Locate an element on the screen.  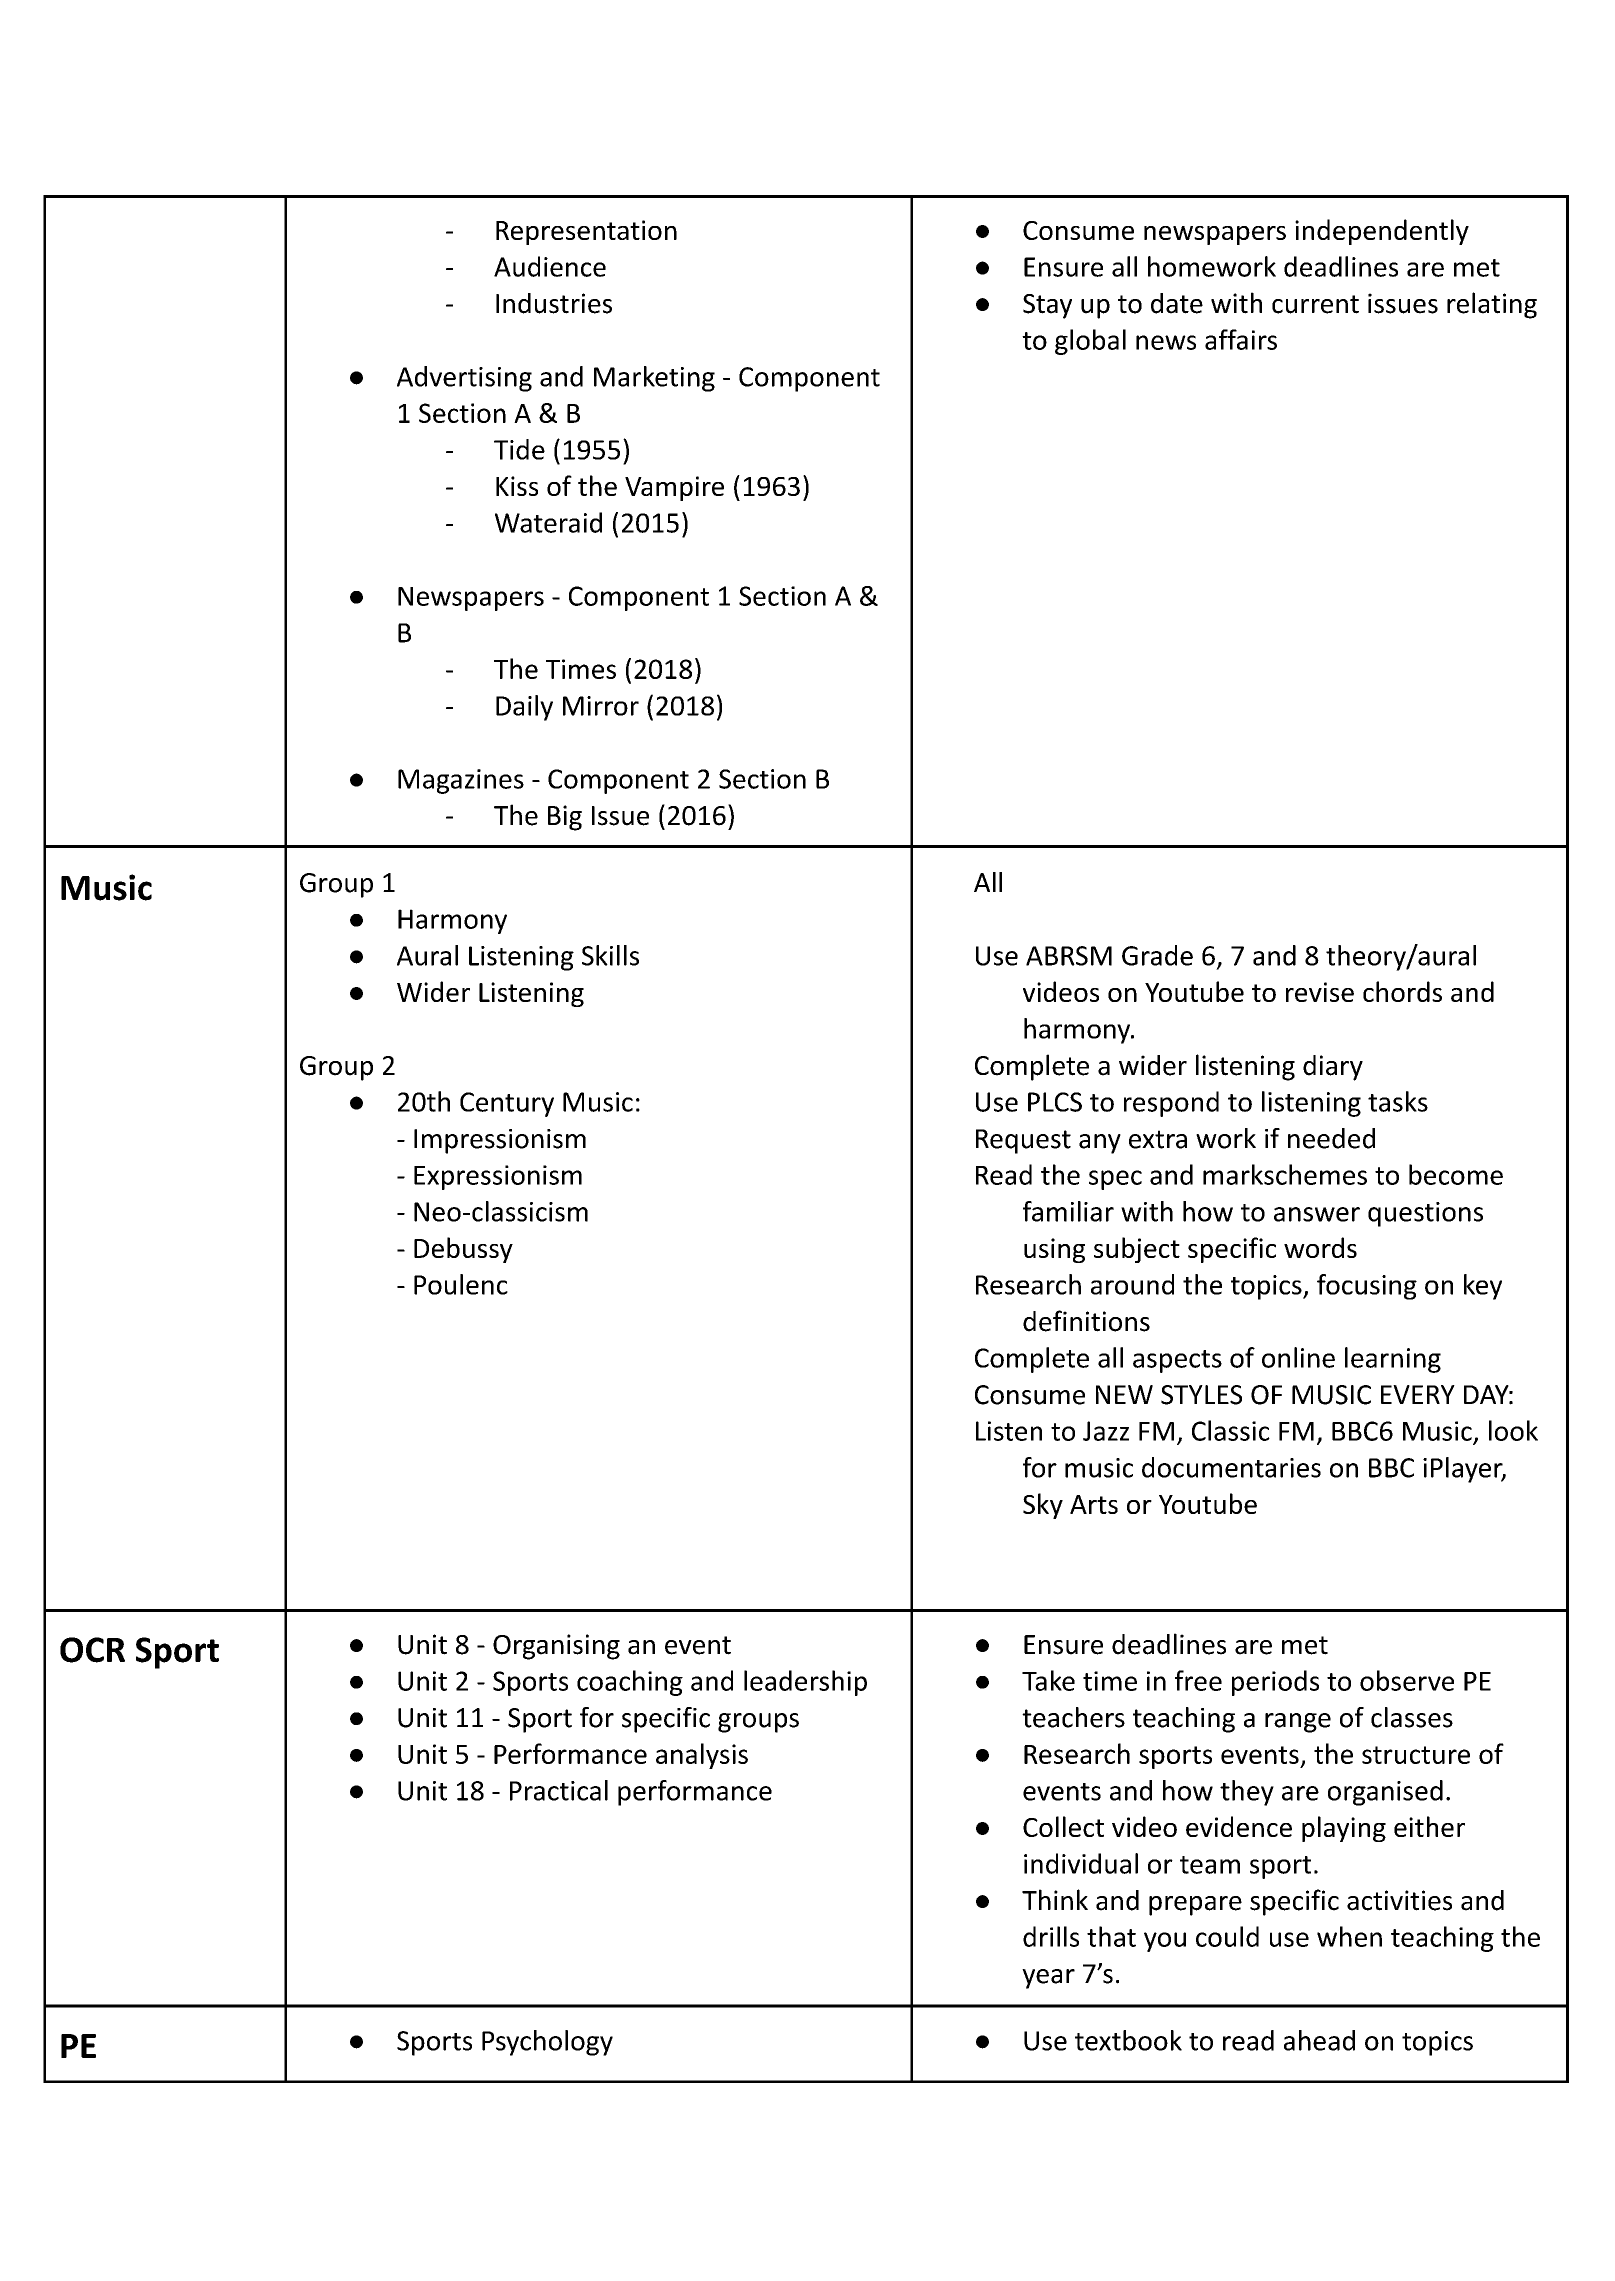
Psychology is located at coordinates (547, 2043).
